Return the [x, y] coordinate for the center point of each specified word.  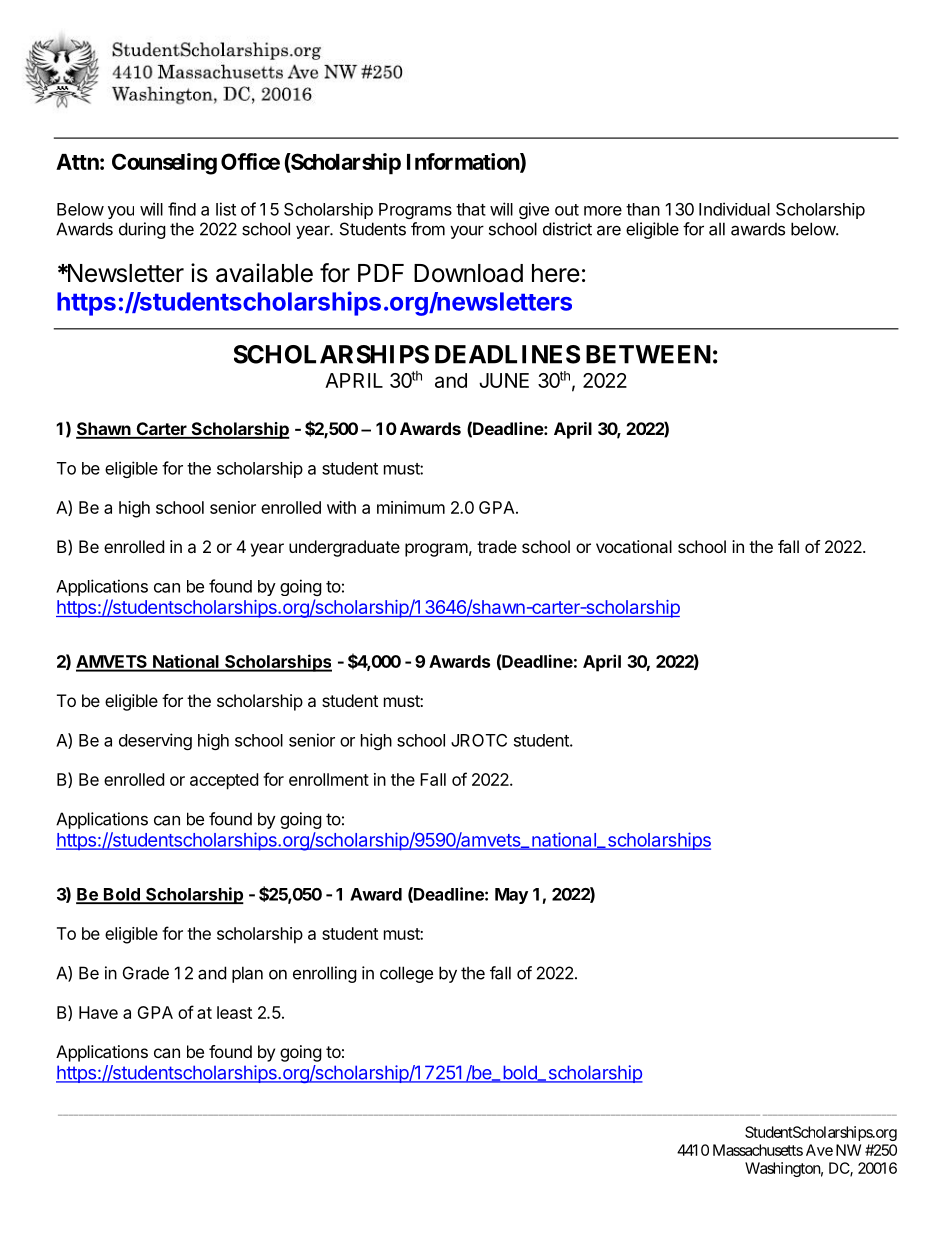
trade [497, 546]
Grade [146, 973]
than [643, 209]
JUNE [504, 380]
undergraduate [344, 548]
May [511, 896]
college [406, 974]
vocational [634, 546]
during [142, 230]
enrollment [329, 779]
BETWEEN [648, 354]
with [341, 507]
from [428, 229]
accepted [224, 781]
